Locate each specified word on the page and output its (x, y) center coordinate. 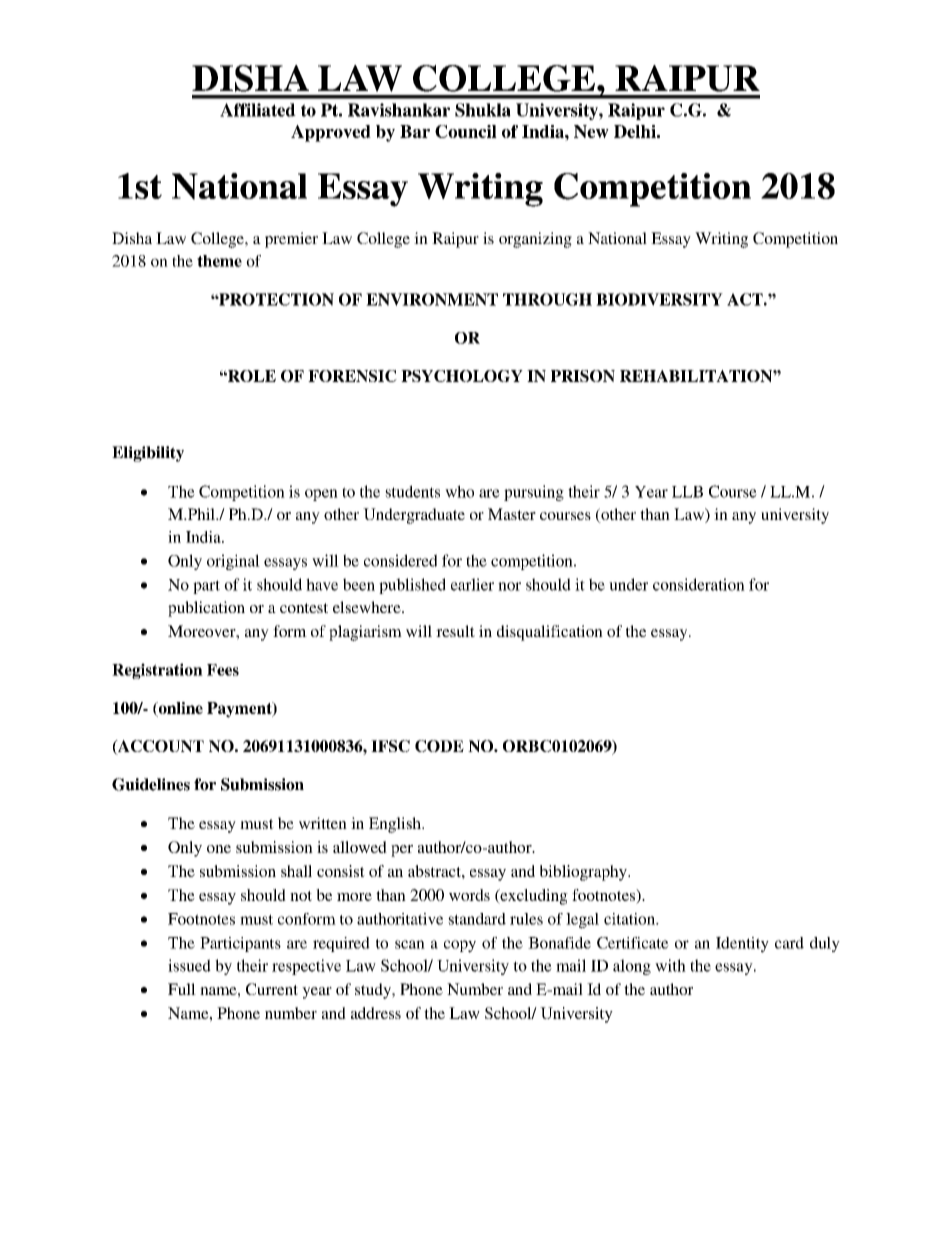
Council (466, 131)
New (591, 131)
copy (460, 946)
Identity (742, 945)
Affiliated (258, 110)
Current (272, 989)
